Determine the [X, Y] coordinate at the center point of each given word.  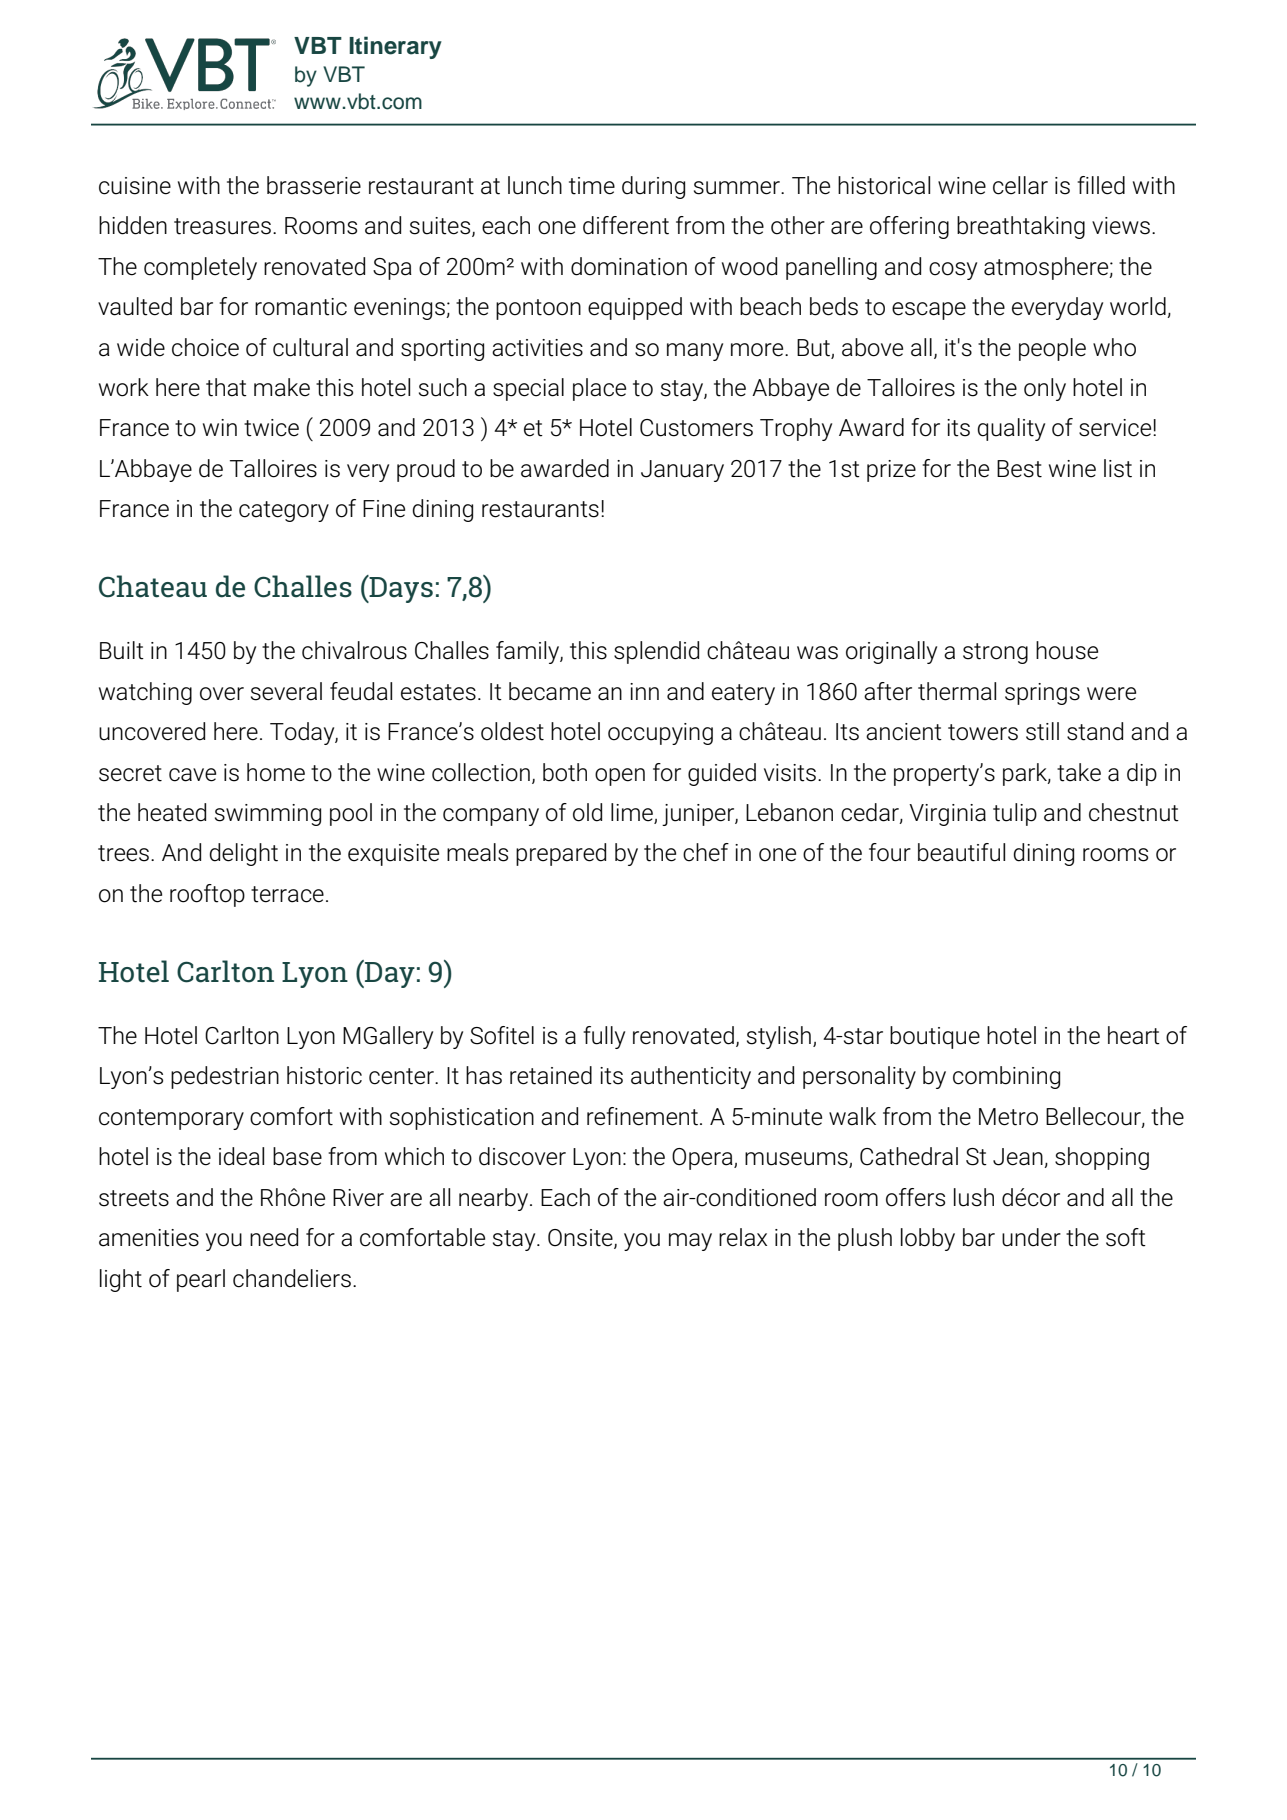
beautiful [961, 852]
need [274, 1237]
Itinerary [395, 47]
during [653, 187]
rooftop [207, 895]
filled [1101, 185]
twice [271, 428]
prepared [561, 854]
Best [1019, 469]
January [682, 471]
